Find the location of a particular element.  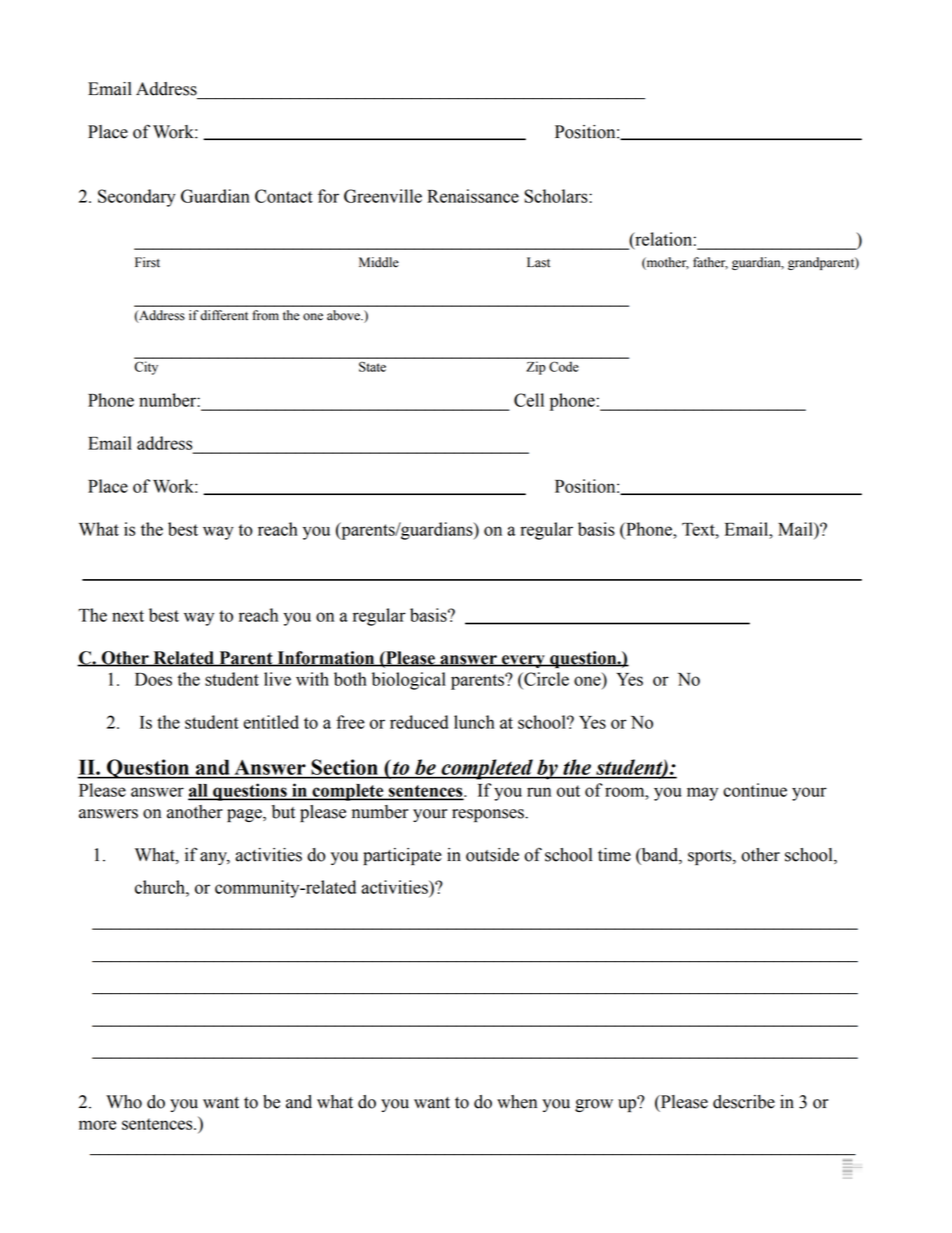

describe is located at coordinates (744, 1102).
